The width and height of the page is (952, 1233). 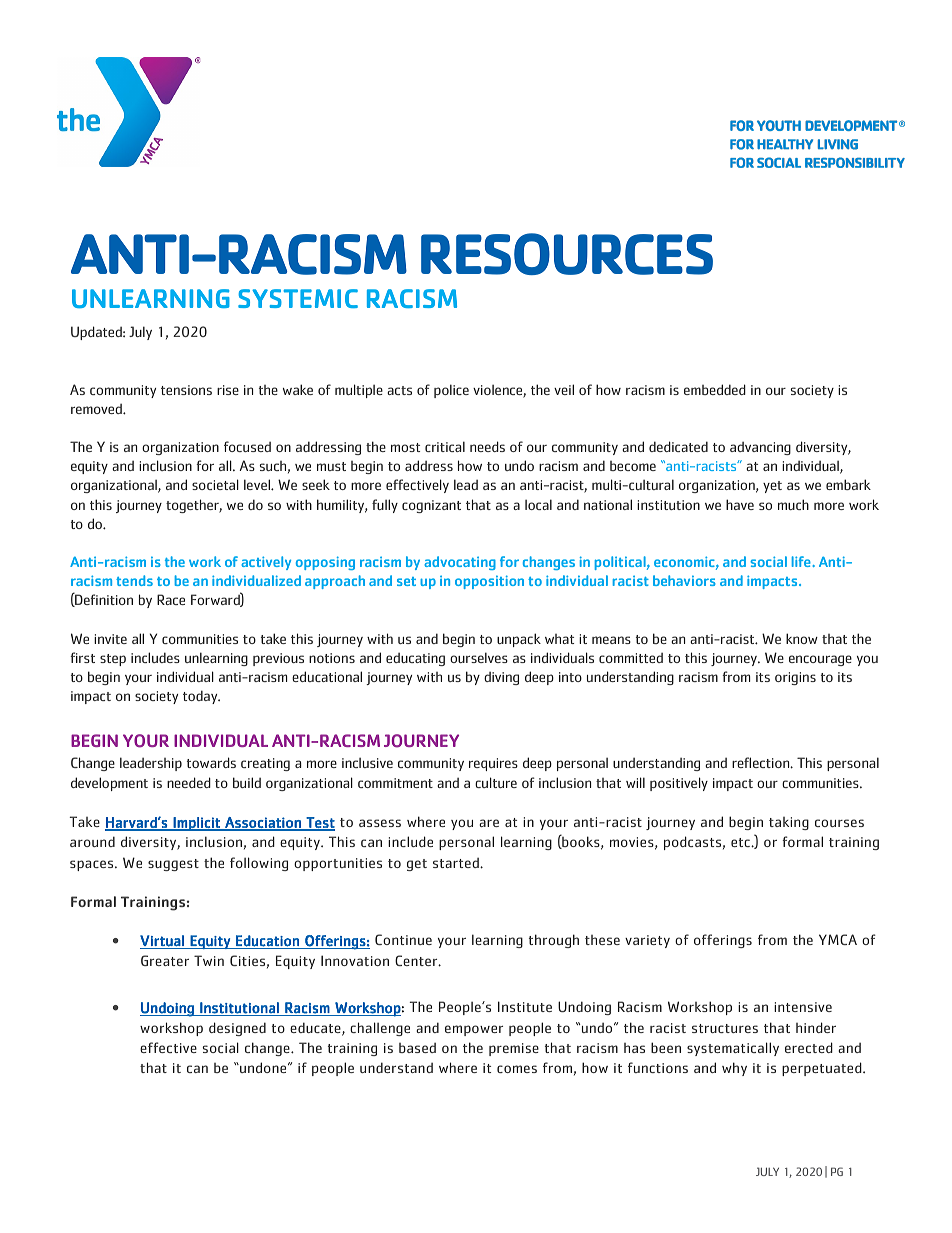 What do you see at coordinates (298, 298) in the page?
I see `SYSTEMIC` at bounding box center [298, 298].
